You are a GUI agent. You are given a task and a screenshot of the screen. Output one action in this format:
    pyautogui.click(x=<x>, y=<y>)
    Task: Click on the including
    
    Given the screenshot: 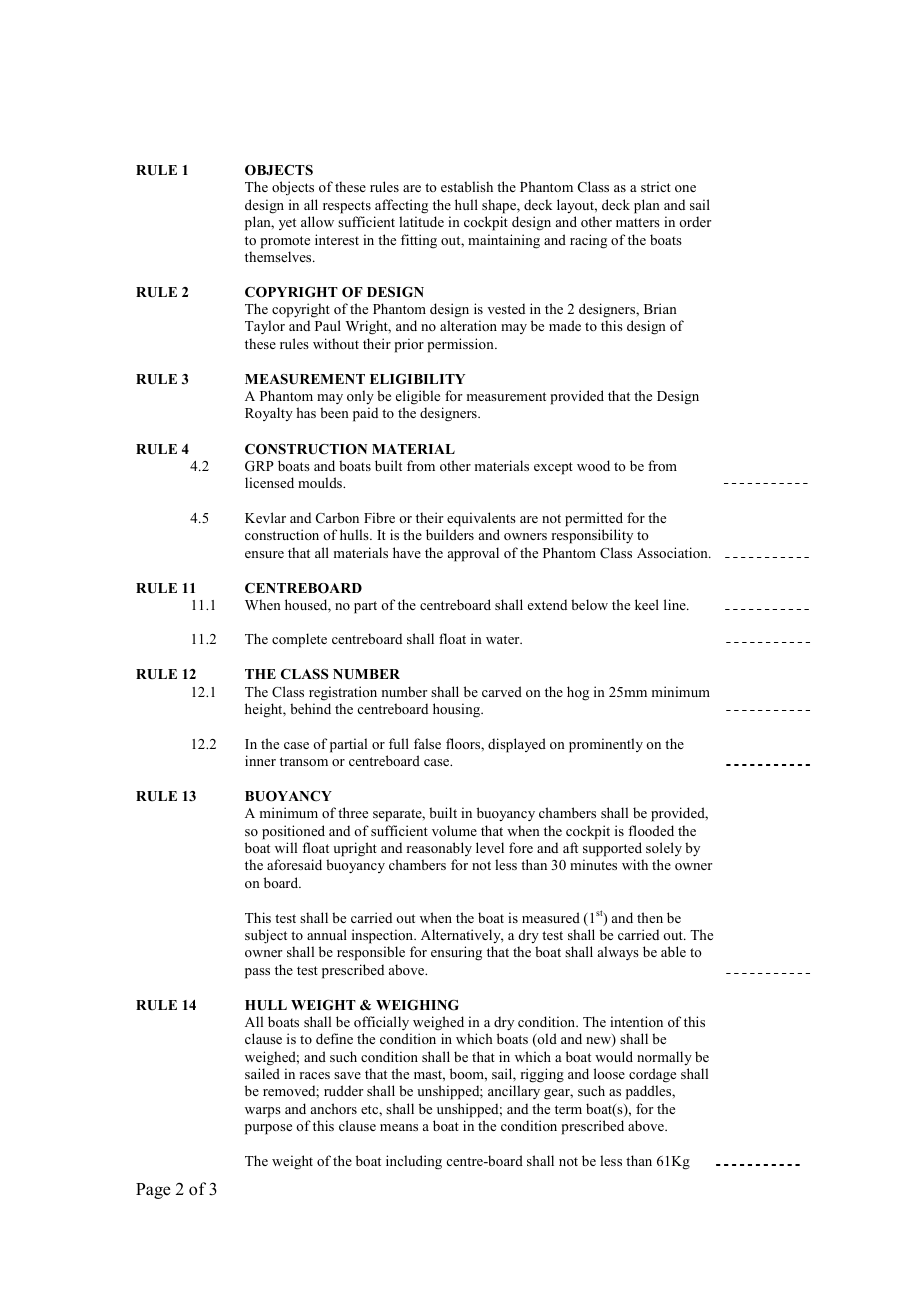 What is the action you would take?
    pyautogui.click(x=414, y=1162)
